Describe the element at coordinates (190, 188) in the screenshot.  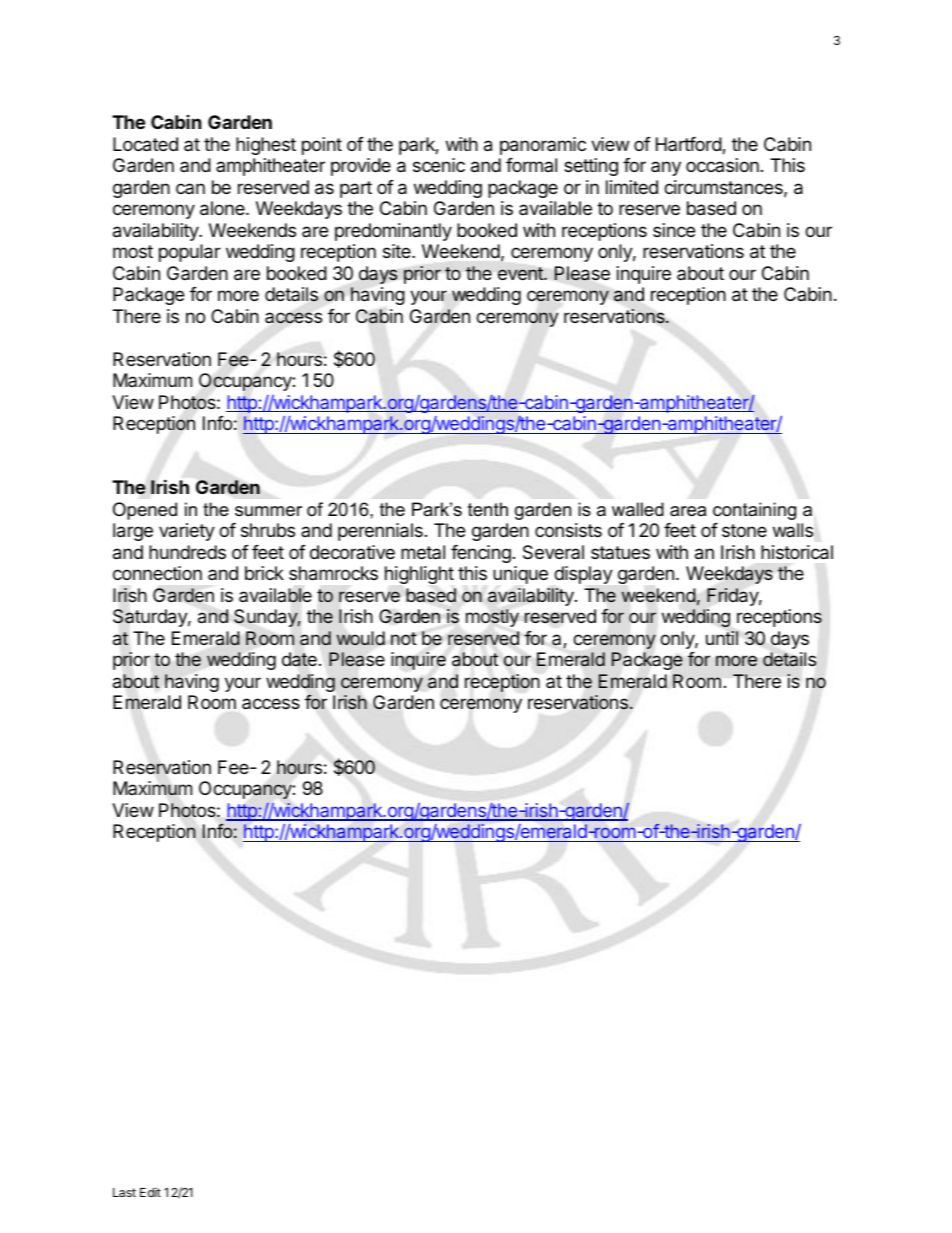
I see `can` at that location.
